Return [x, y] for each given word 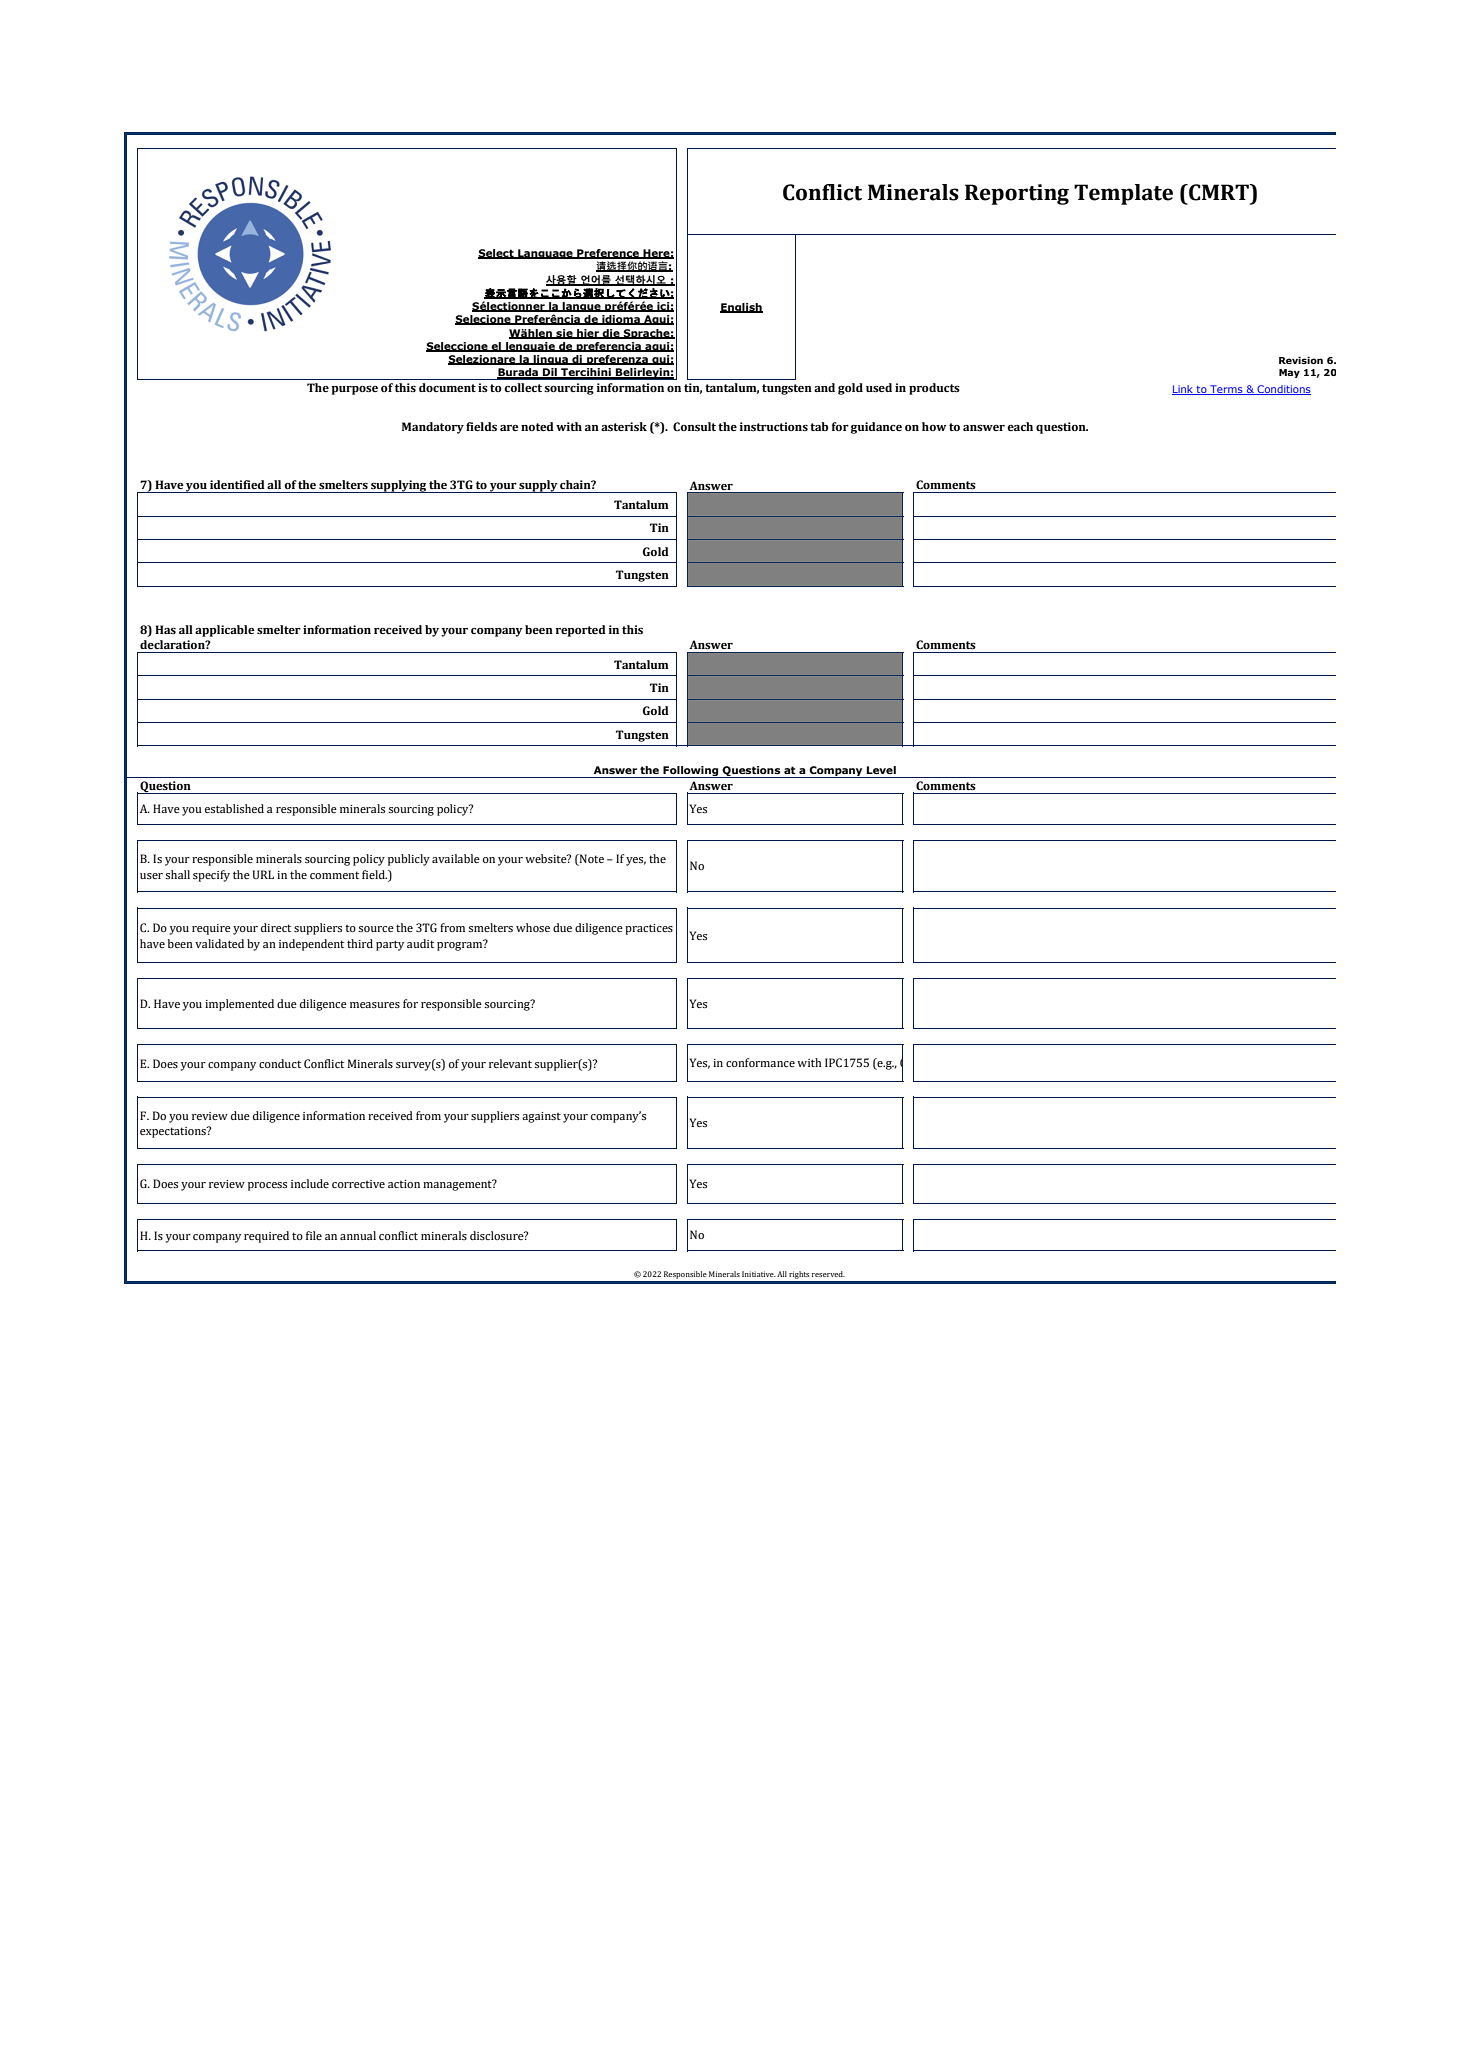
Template [1123, 194]
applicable [225, 631]
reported [581, 631]
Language [545, 254]
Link [1183, 390]
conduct [280, 1063]
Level [881, 770]
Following [691, 772]
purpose [354, 390]
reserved [828, 1274]
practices [649, 929]
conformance [760, 1062]
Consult [694, 427]
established [234, 808]
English [741, 308]
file [314, 1235]
